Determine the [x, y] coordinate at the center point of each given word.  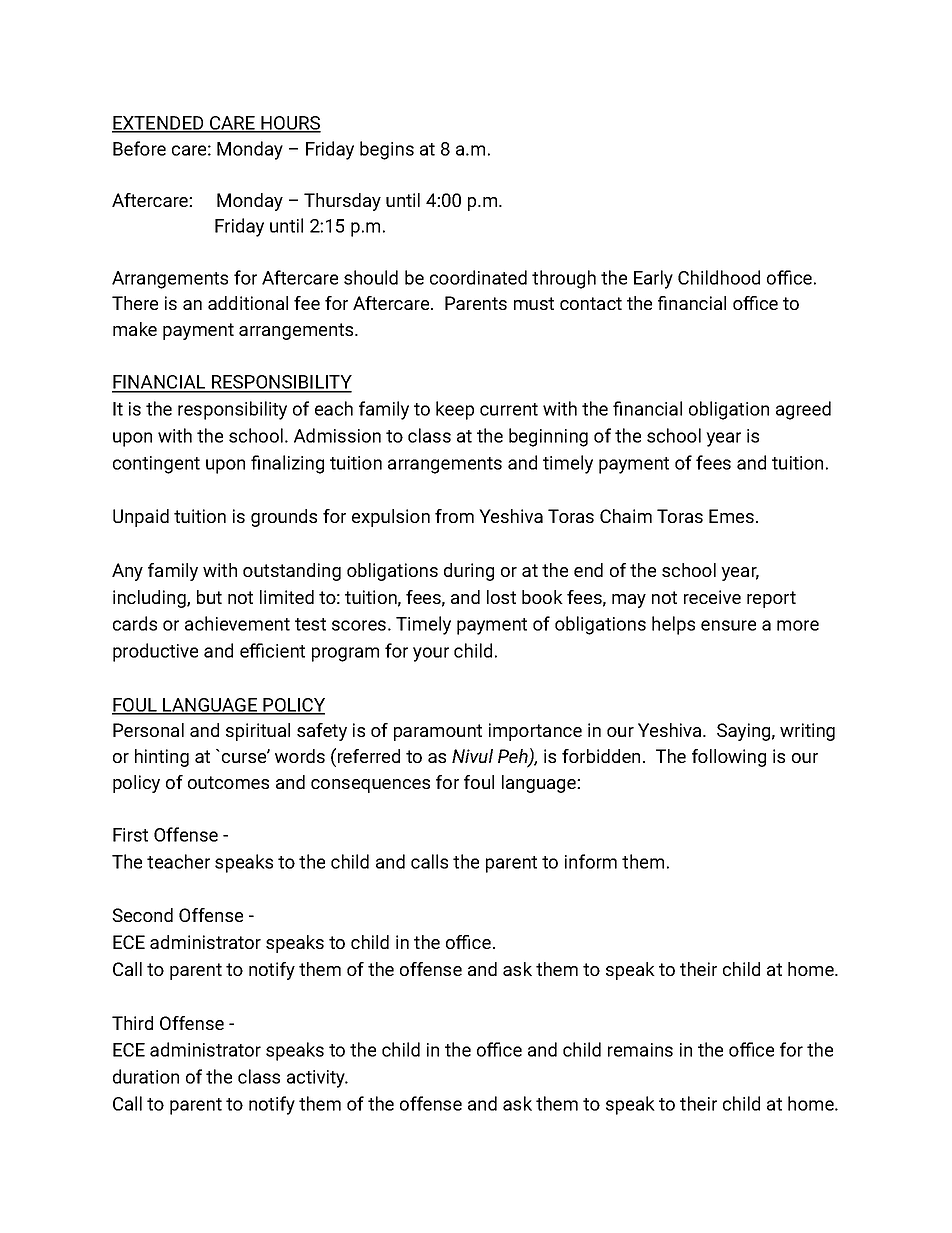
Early [653, 279]
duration [146, 1076]
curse [245, 757]
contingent [156, 465]
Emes [731, 516]
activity [317, 1079]
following [729, 758]
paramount [438, 732]
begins [387, 150]
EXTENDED [159, 124]
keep [455, 410]
